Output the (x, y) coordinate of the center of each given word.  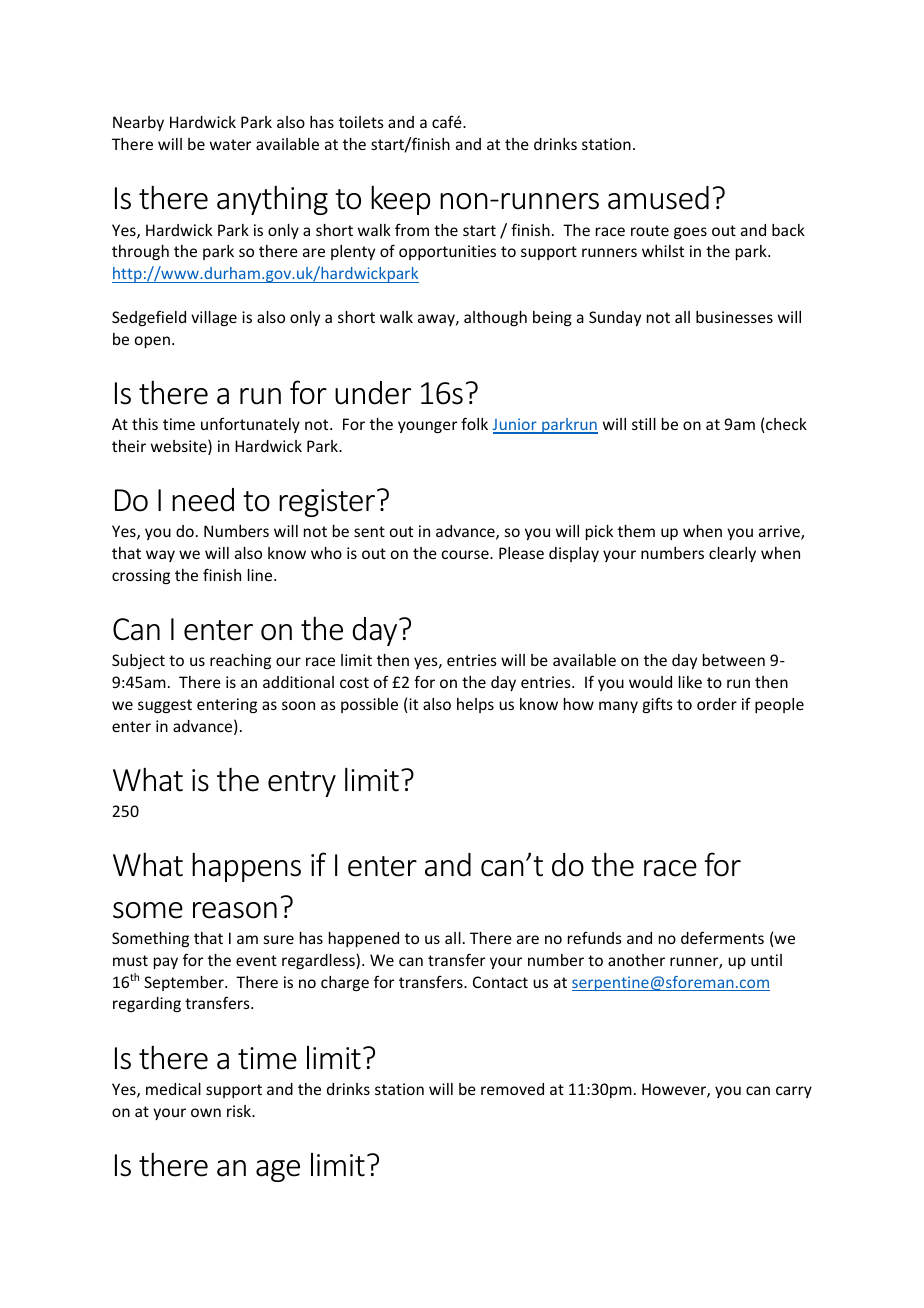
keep (400, 200)
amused (658, 198)
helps (475, 705)
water (230, 144)
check (785, 425)
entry (302, 784)
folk (474, 423)
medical (173, 1089)
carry (794, 1092)
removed (512, 1089)
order (717, 704)
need (203, 500)
